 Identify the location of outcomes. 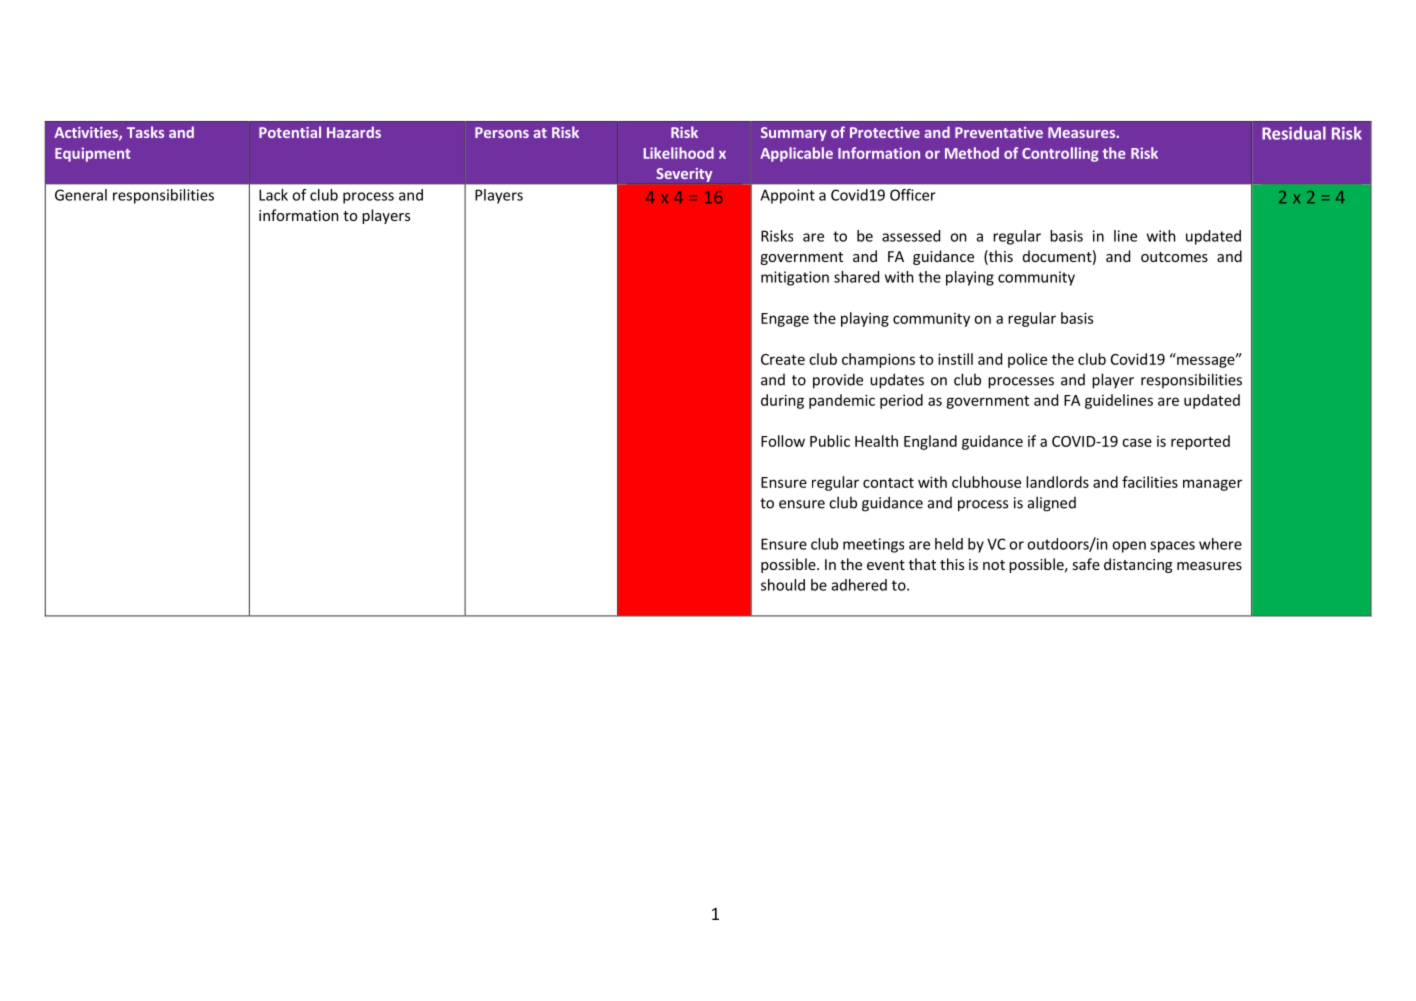
(1174, 257).
